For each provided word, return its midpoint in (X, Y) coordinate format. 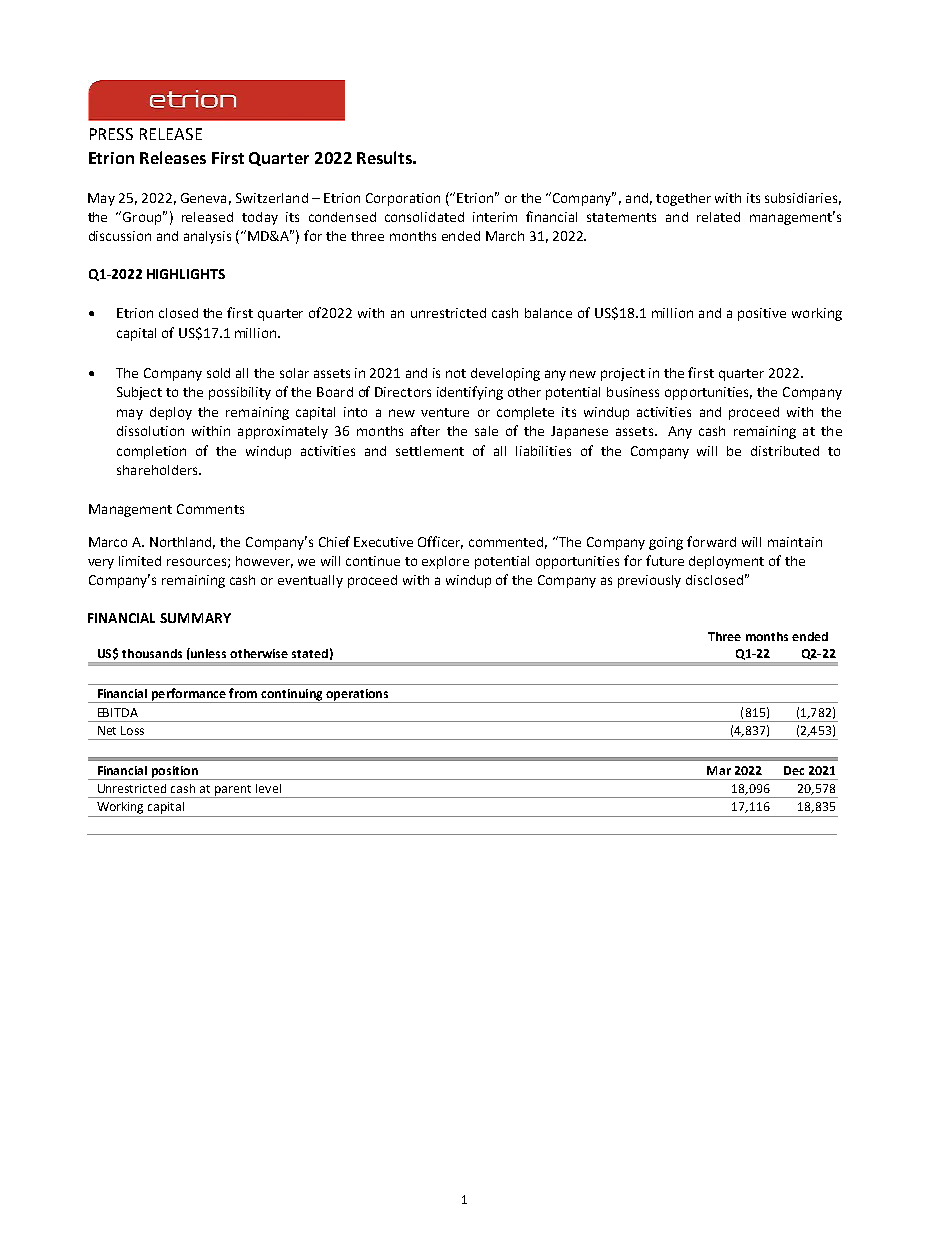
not (456, 373)
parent (233, 791)
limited (140, 561)
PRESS (111, 134)
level (268, 788)
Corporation (403, 199)
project (623, 374)
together (683, 199)
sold (218, 373)
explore (445, 562)
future (665, 560)
